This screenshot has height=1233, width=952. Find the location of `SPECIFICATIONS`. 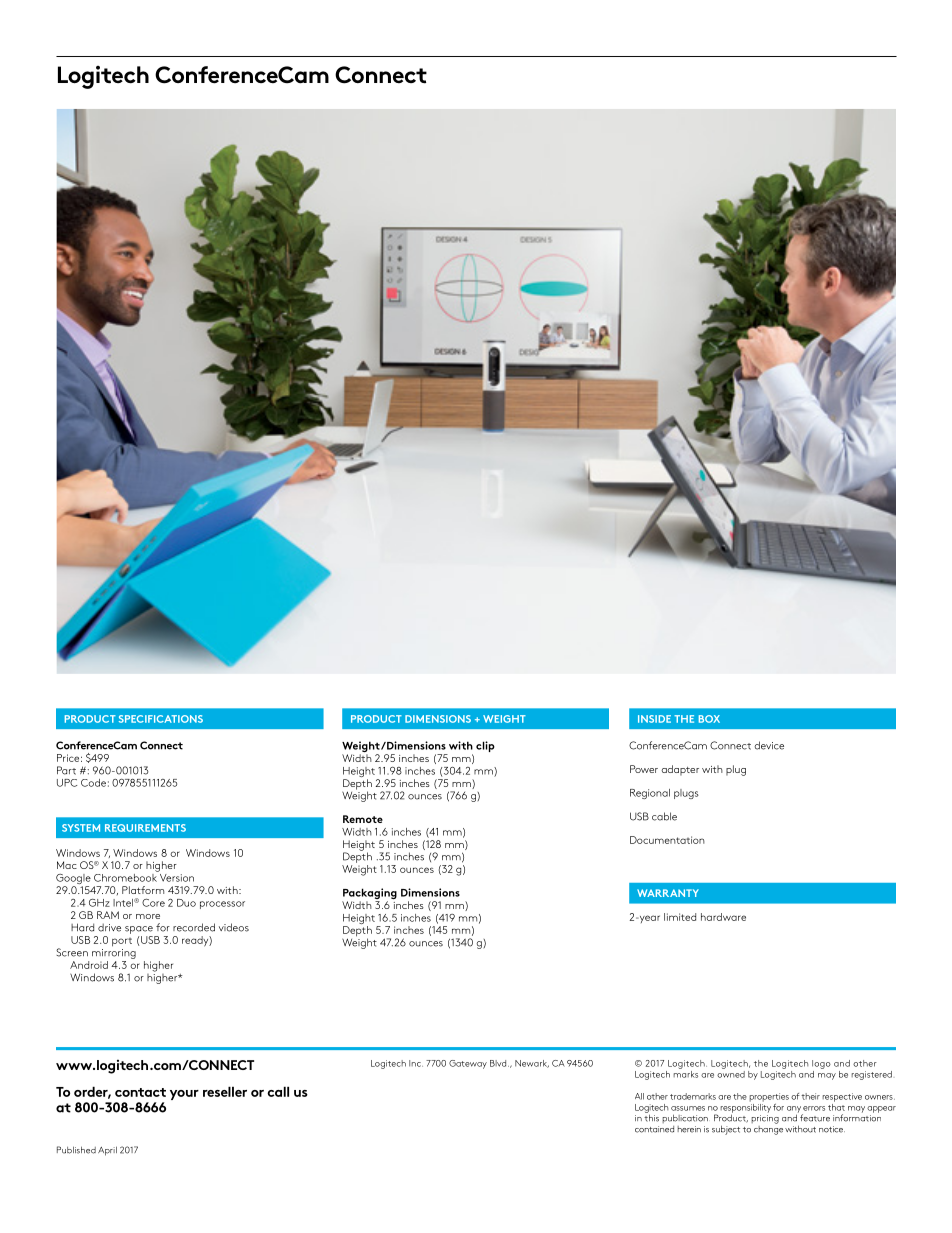

SPECIFICATIONS is located at coordinates (161, 719).
